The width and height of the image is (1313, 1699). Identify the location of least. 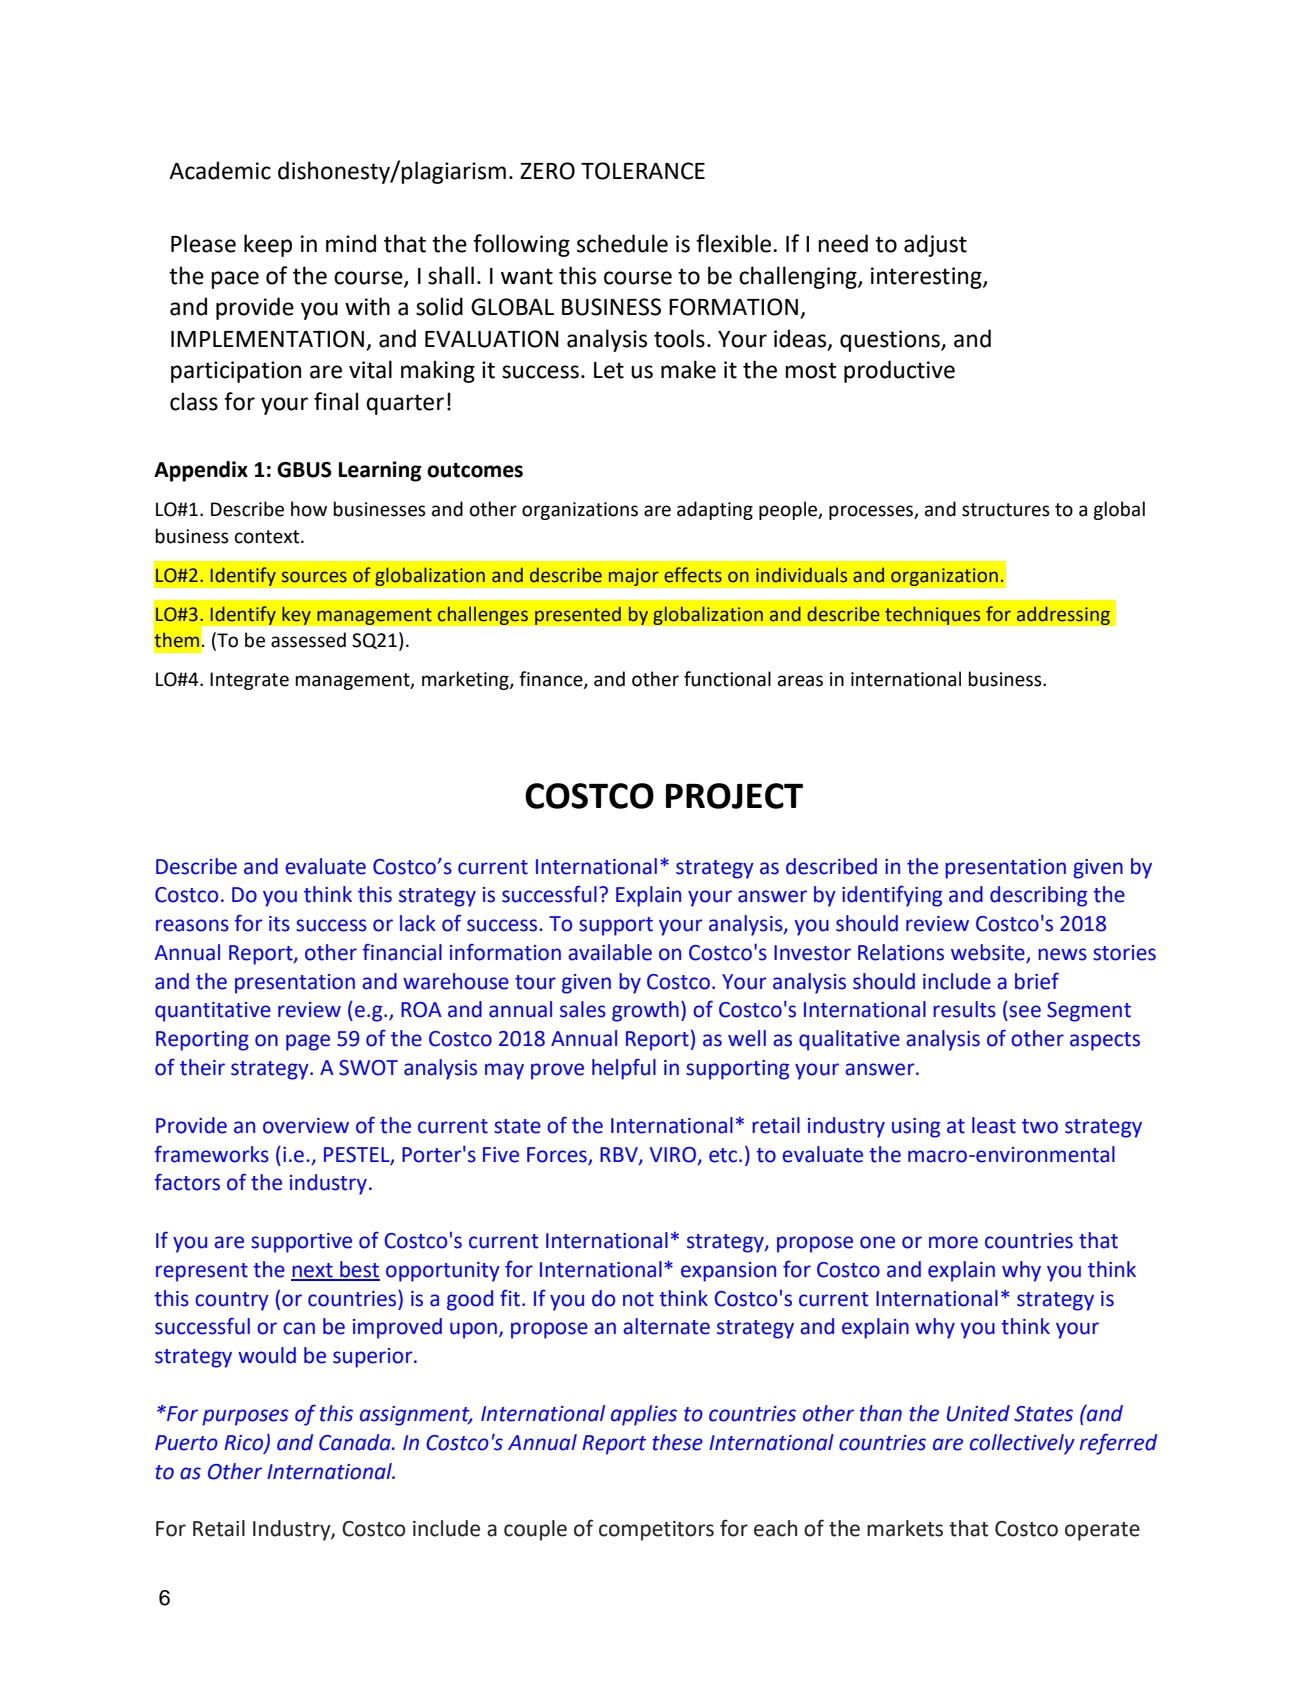
(994, 1125).
